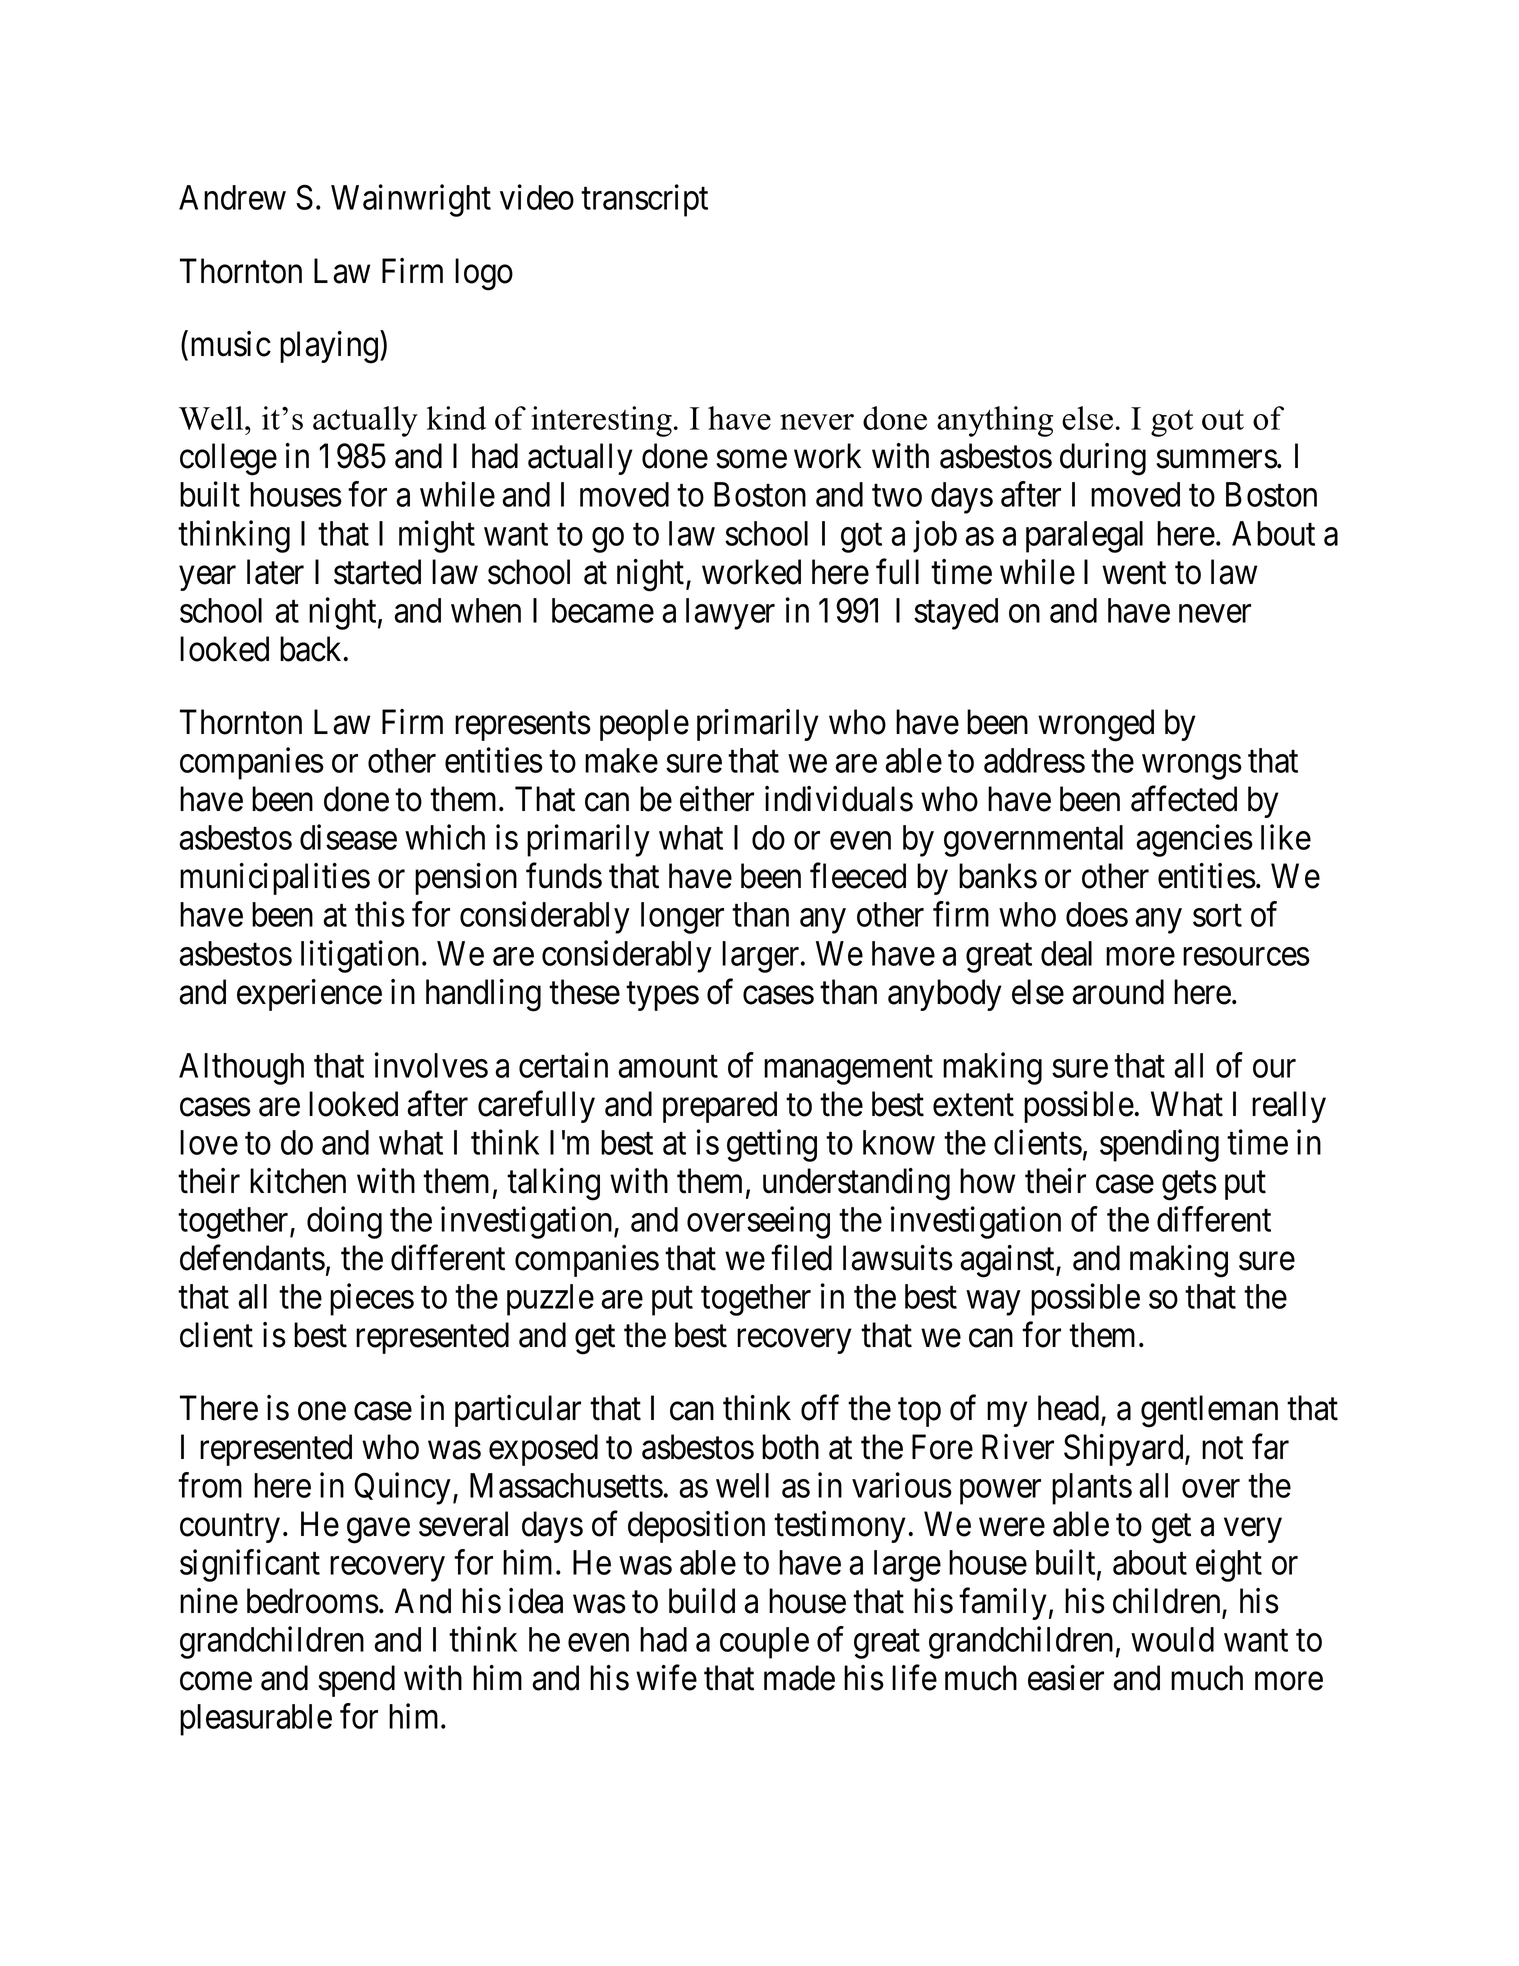  I want to click on getting, so click(772, 1145).
